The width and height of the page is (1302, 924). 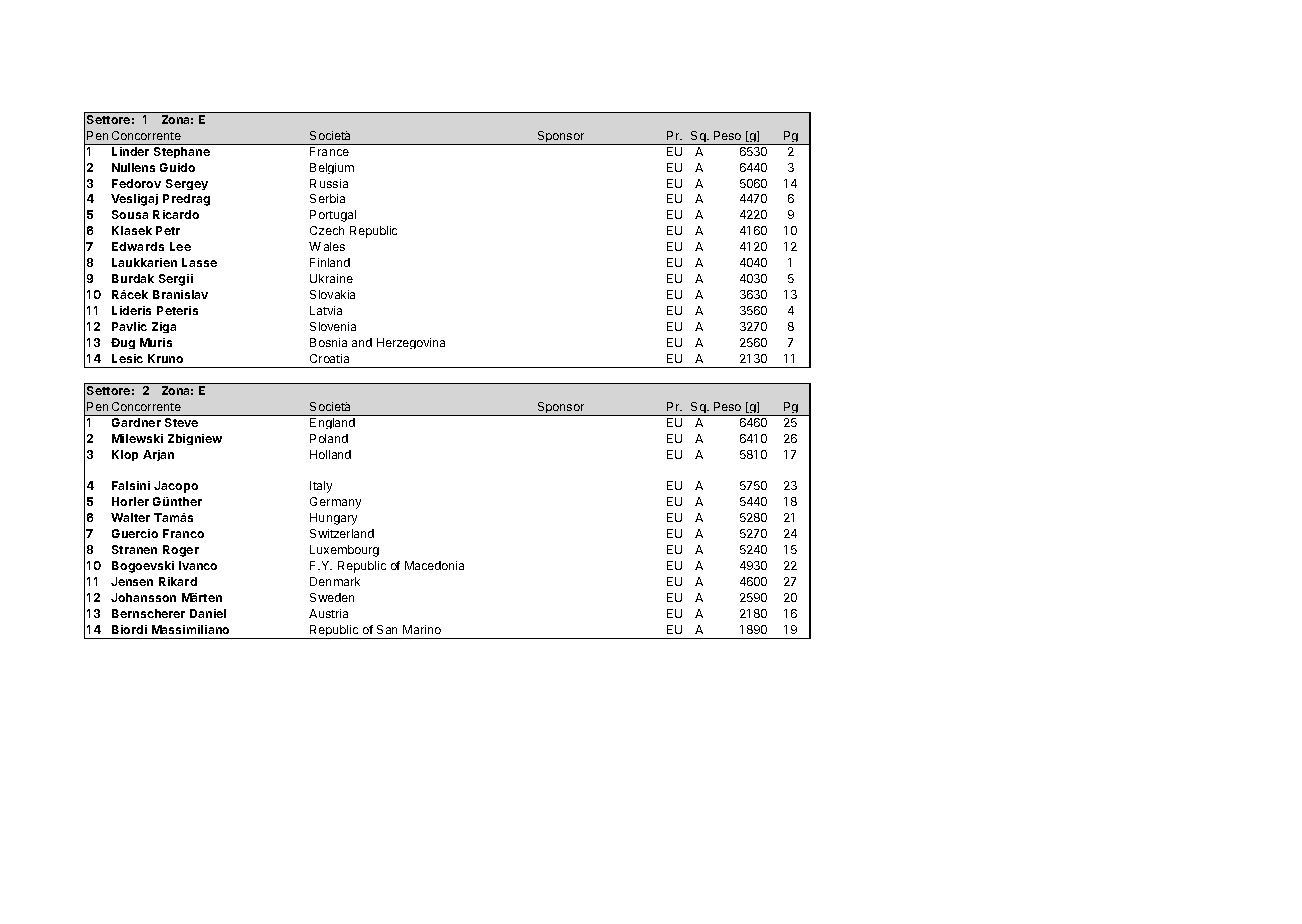 What do you see at coordinates (329, 358) in the page?
I see `Croatia` at bounding box center [329, 358].
